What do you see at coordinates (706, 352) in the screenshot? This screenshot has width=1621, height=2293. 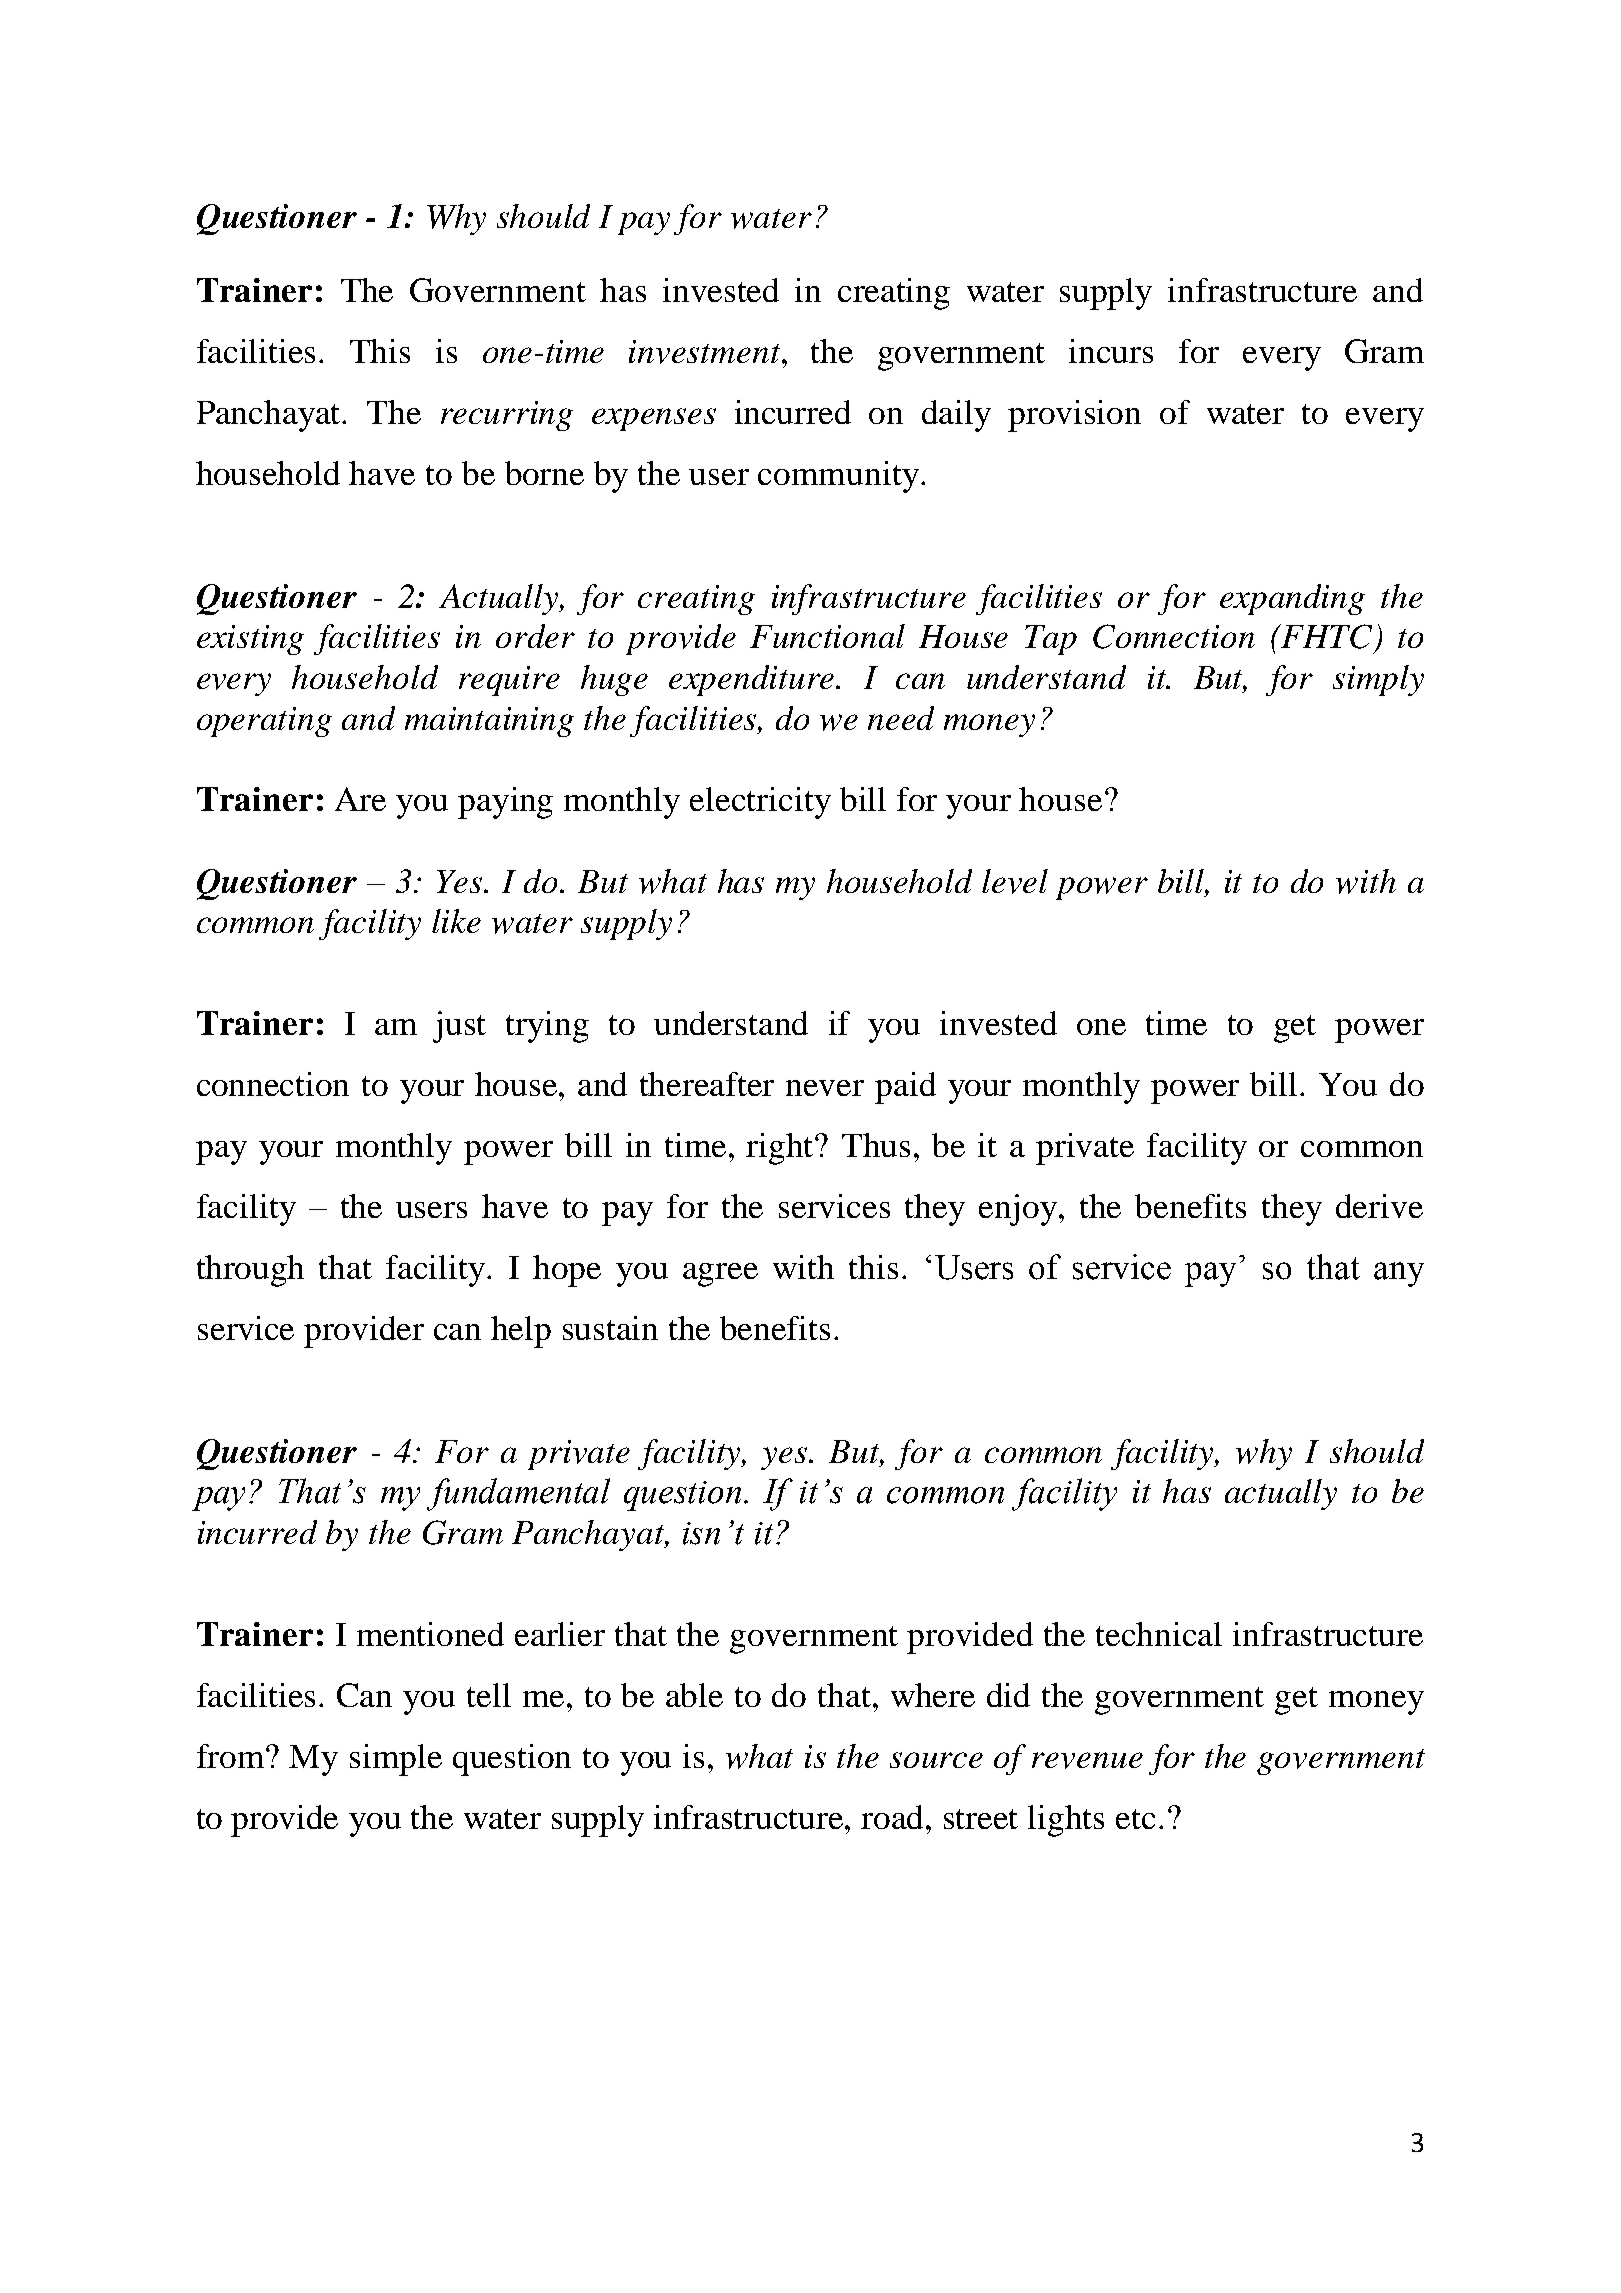 I see `investment` at bounding box center [706, 352].
